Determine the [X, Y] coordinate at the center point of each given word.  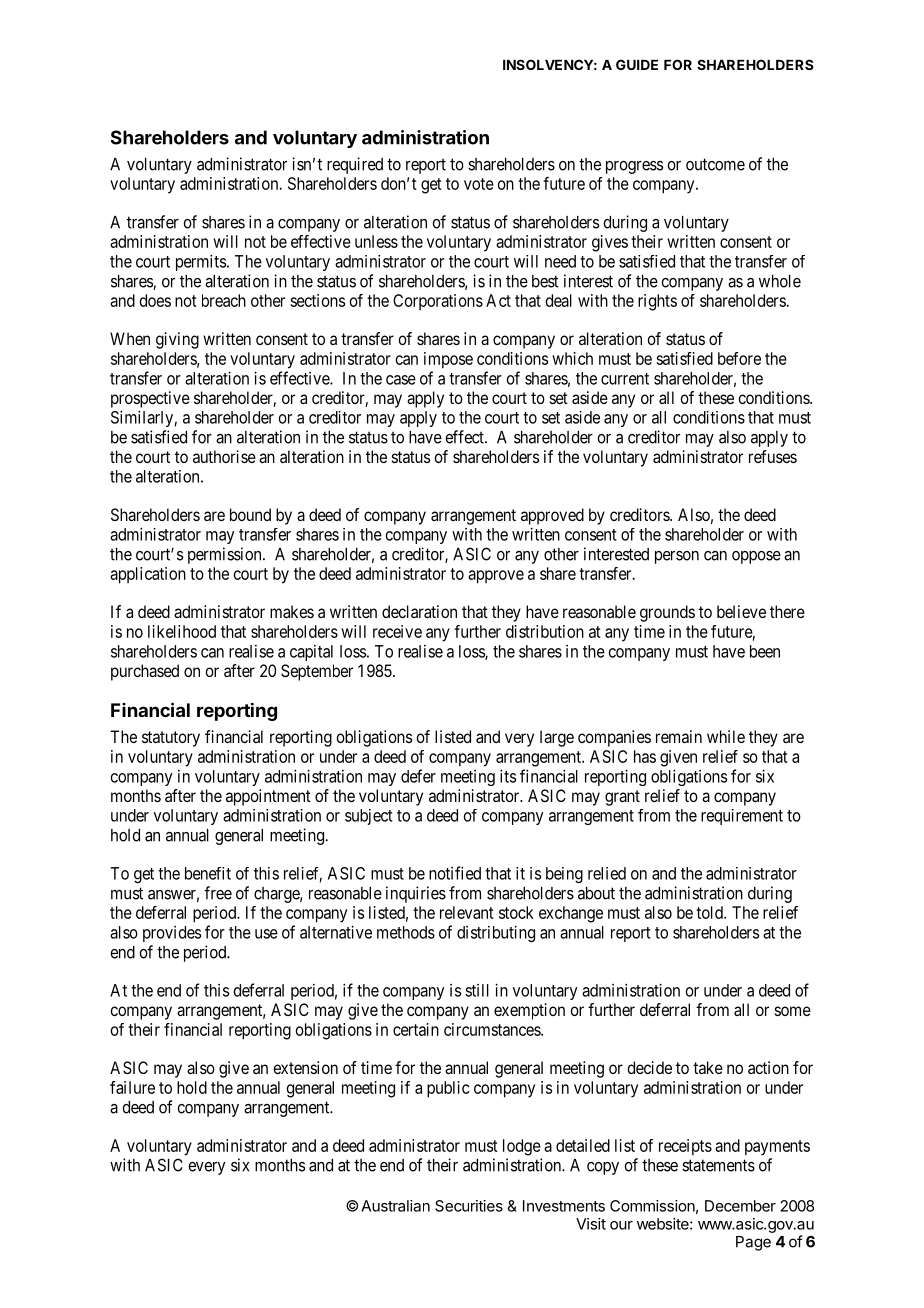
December [740, 1206]
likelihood [182, 631]
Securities [469, 1206]
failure [132, 1087]
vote [479, 184]
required [355, 165]
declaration [419, 611]
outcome [715, 164]
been [765, 651]
